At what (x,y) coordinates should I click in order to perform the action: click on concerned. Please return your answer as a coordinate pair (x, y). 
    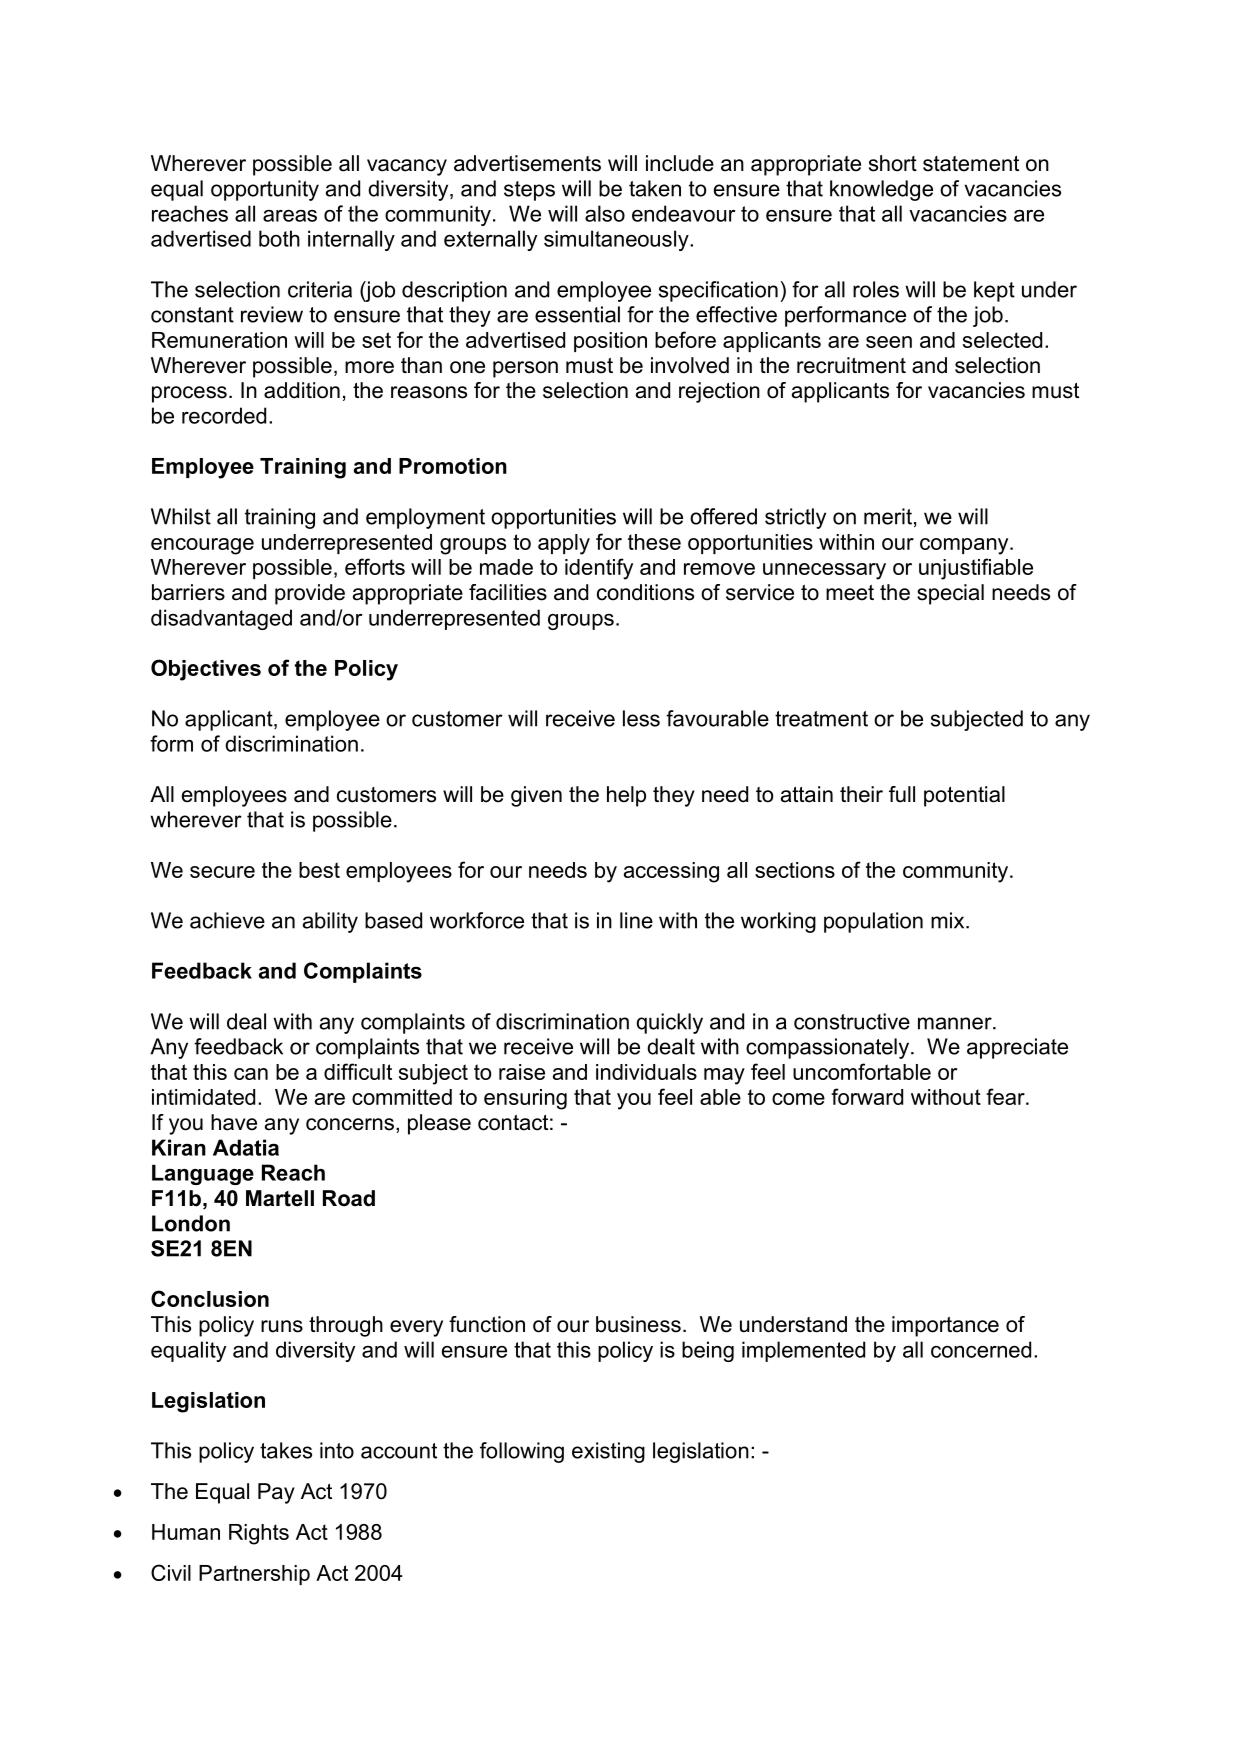
    Looking at the image, I should click on (981, 1349).
